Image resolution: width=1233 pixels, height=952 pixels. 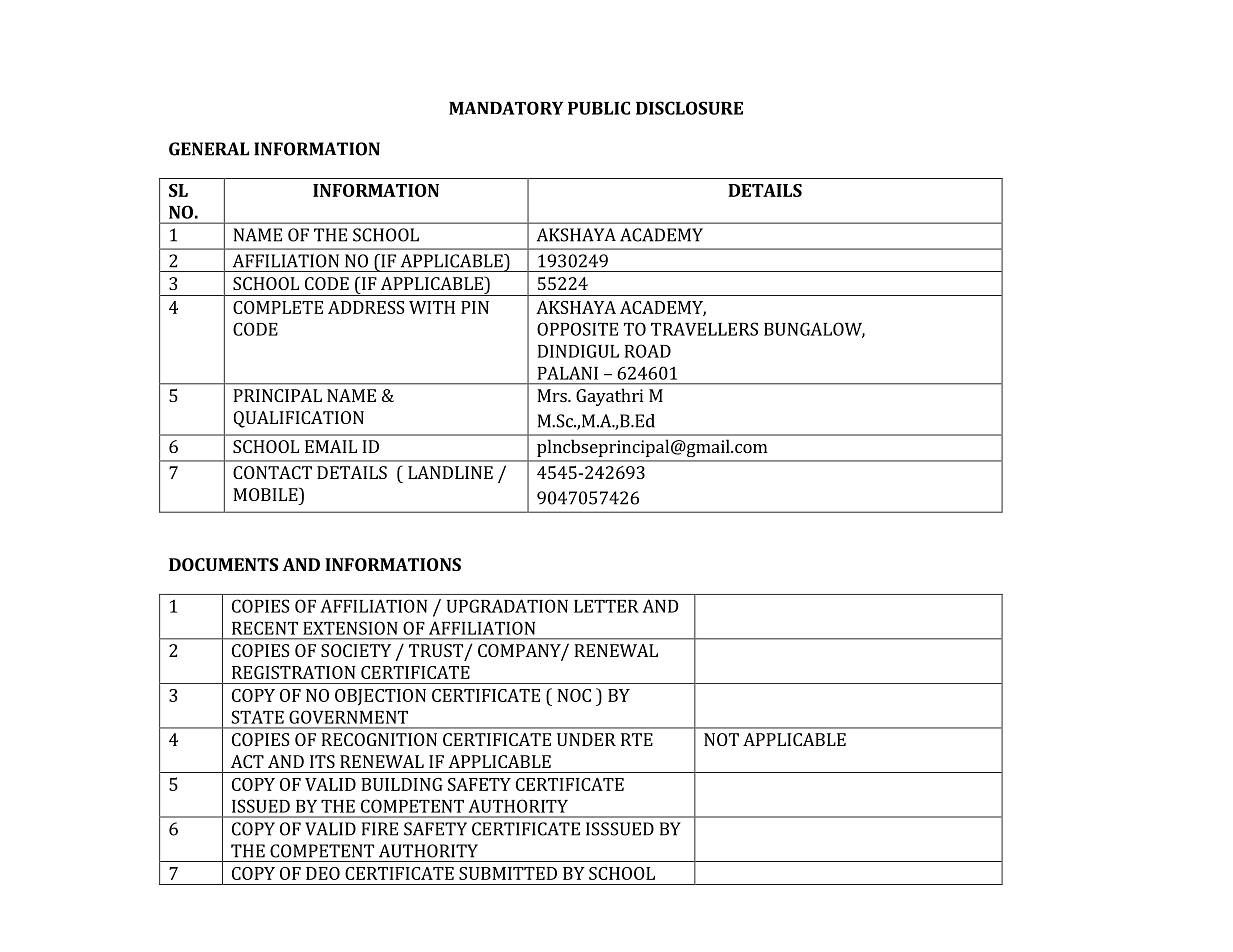 I want to click on RTE, so click(x=637, y=739).
